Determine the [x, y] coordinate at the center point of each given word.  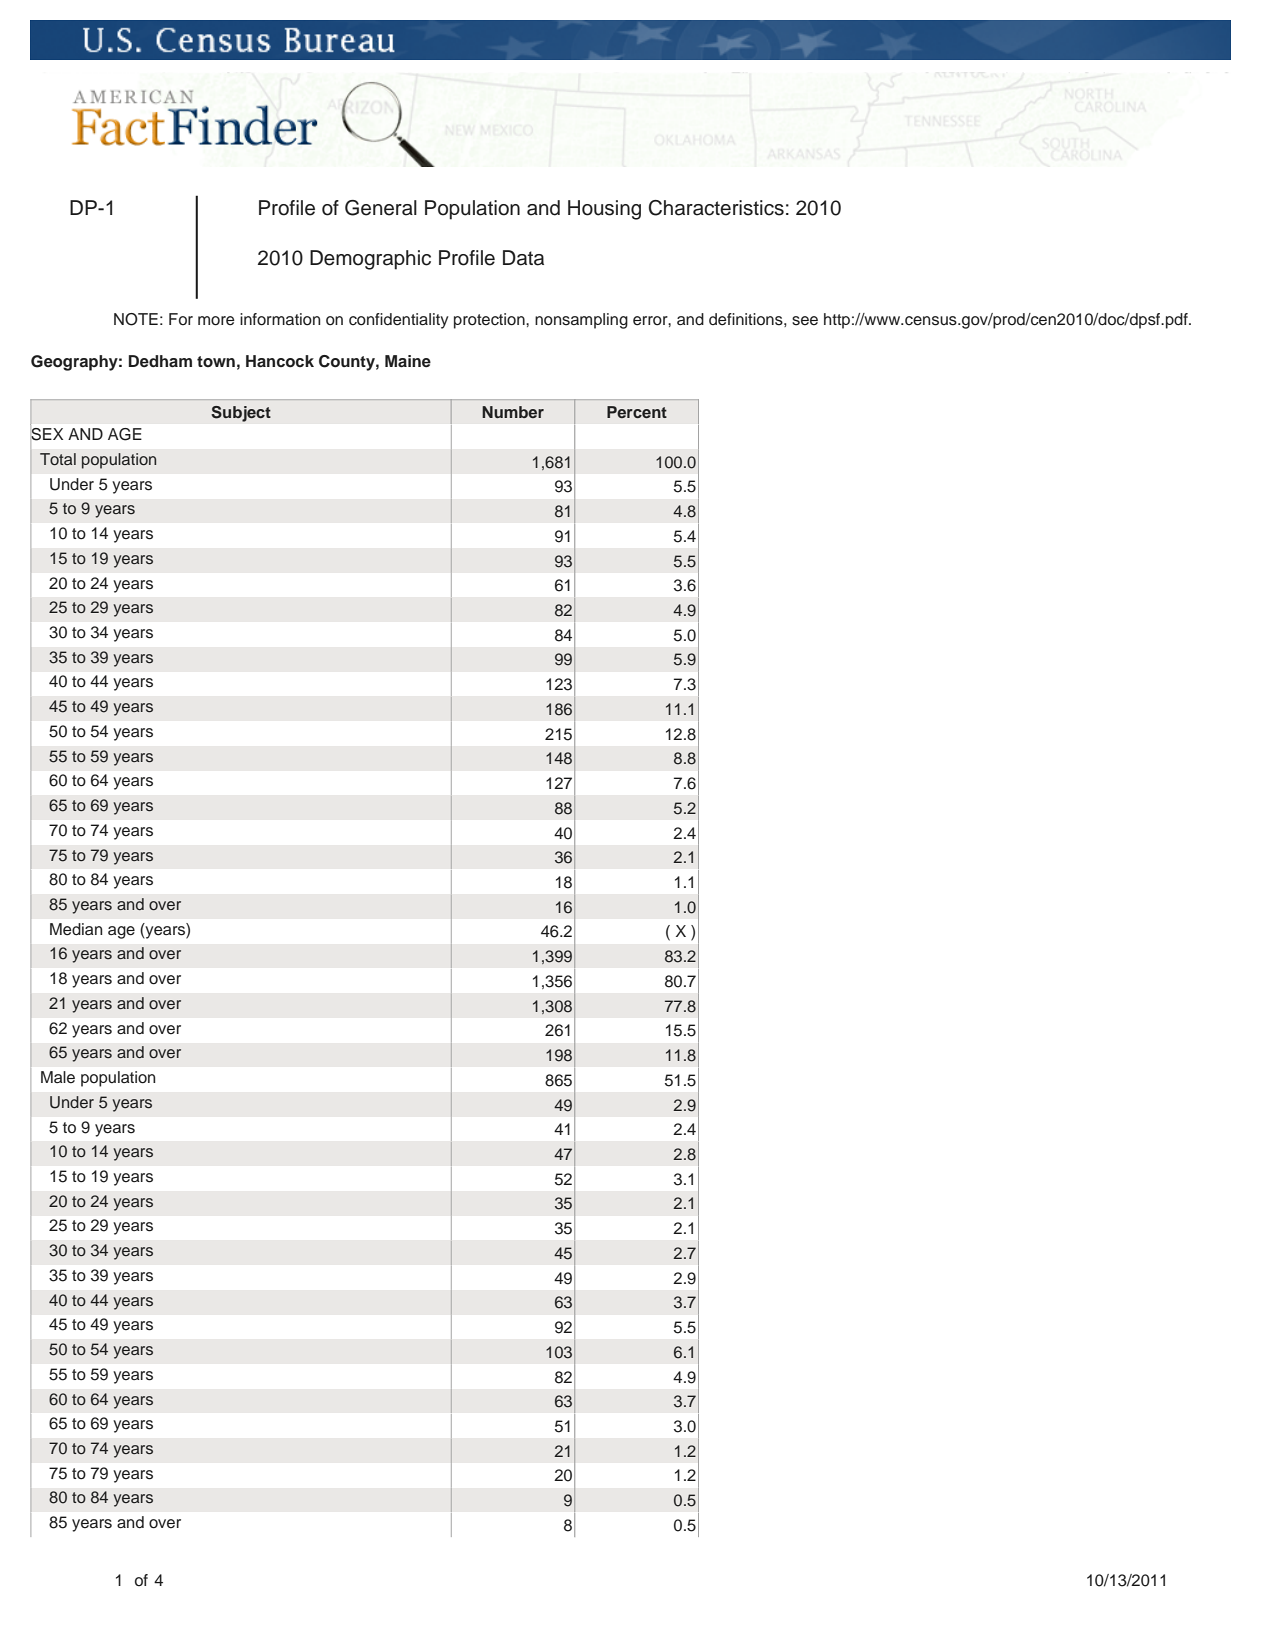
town [216, 361]
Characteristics [716, 208]
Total [58, 459]
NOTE [136, 319]
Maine [408, 361]
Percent [637, 412]
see [805, 321]
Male [58, 1077]
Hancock [280, 361]
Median [76, 929]
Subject [241, 414]
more [216, 321]
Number [513, 412]
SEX [46, 434]
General [381, 208]
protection [490, 321]
